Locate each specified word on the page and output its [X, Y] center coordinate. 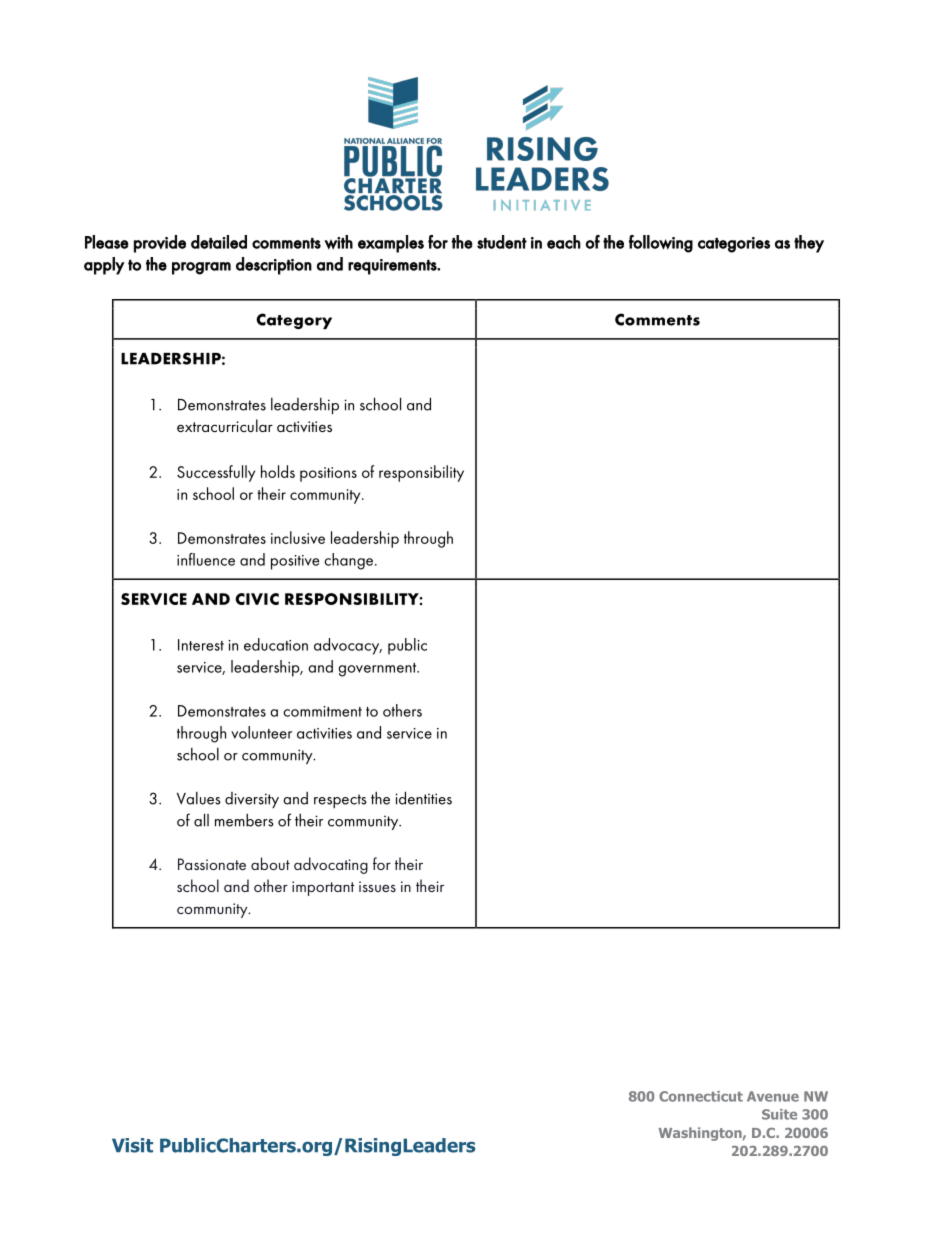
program [201, 268]
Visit [132, 1145]
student [502, 242]
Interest [201, 645]
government [378, 670]
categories [734, 245]
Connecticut [701, 1096]
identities [423, 798]
